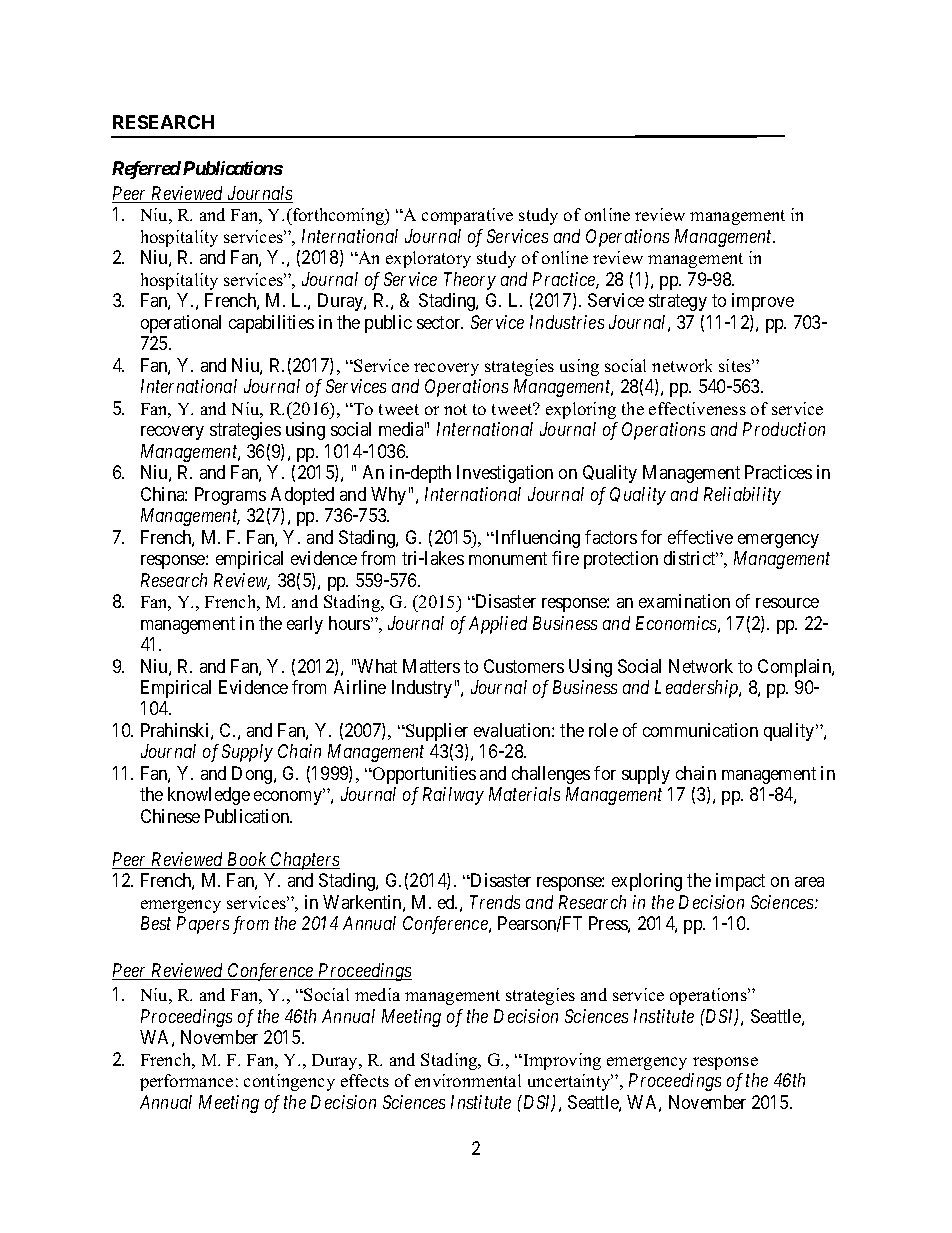 This image has height=1233, width=952. What do you see at coordinates (305, 625) in the image?
I see `early` at bounding box center [305, 625].
